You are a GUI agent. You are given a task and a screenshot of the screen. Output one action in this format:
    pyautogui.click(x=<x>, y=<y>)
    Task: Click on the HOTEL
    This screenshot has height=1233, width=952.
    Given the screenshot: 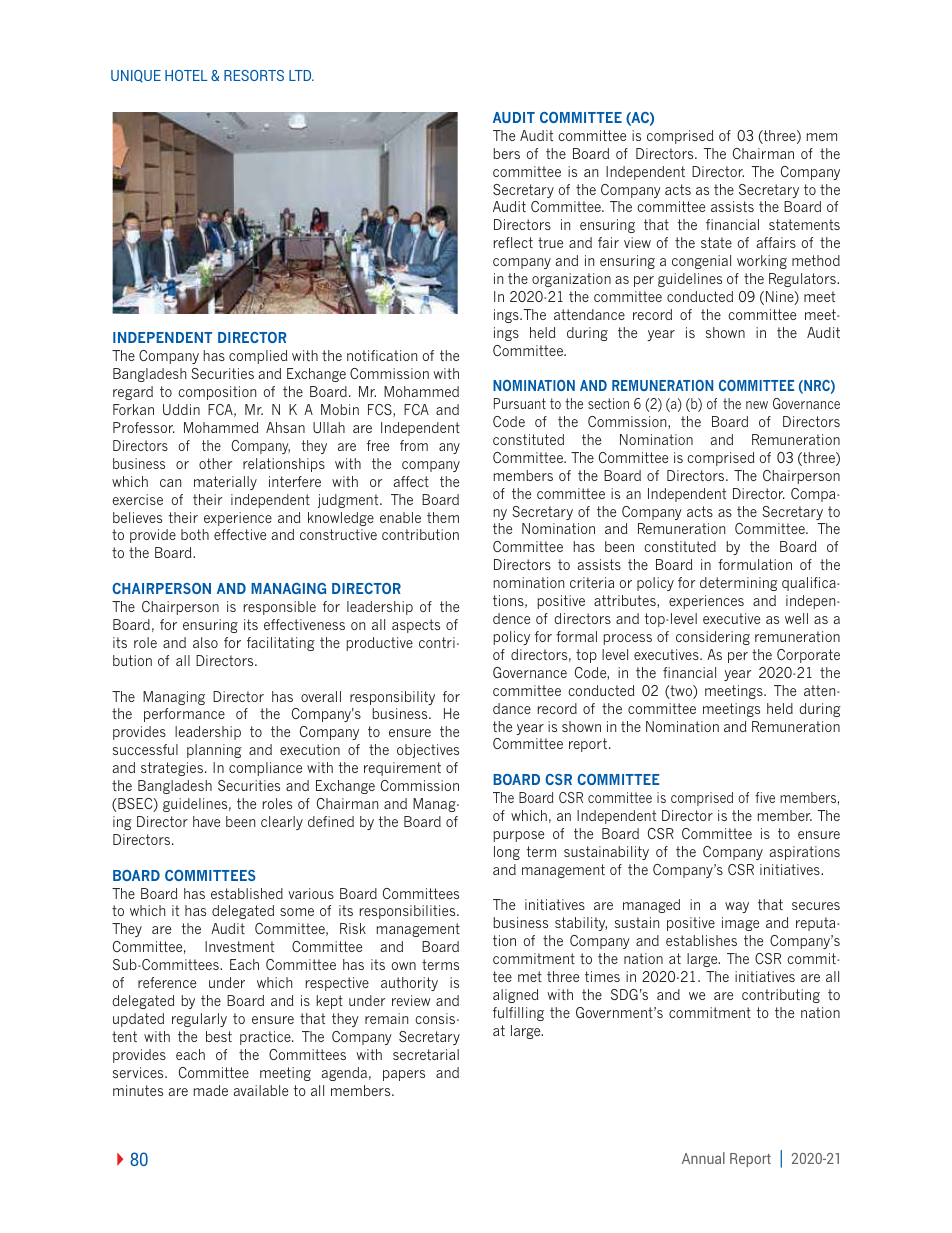 What is the action you would take?
    pyautogui.click(x=186, y=75)
